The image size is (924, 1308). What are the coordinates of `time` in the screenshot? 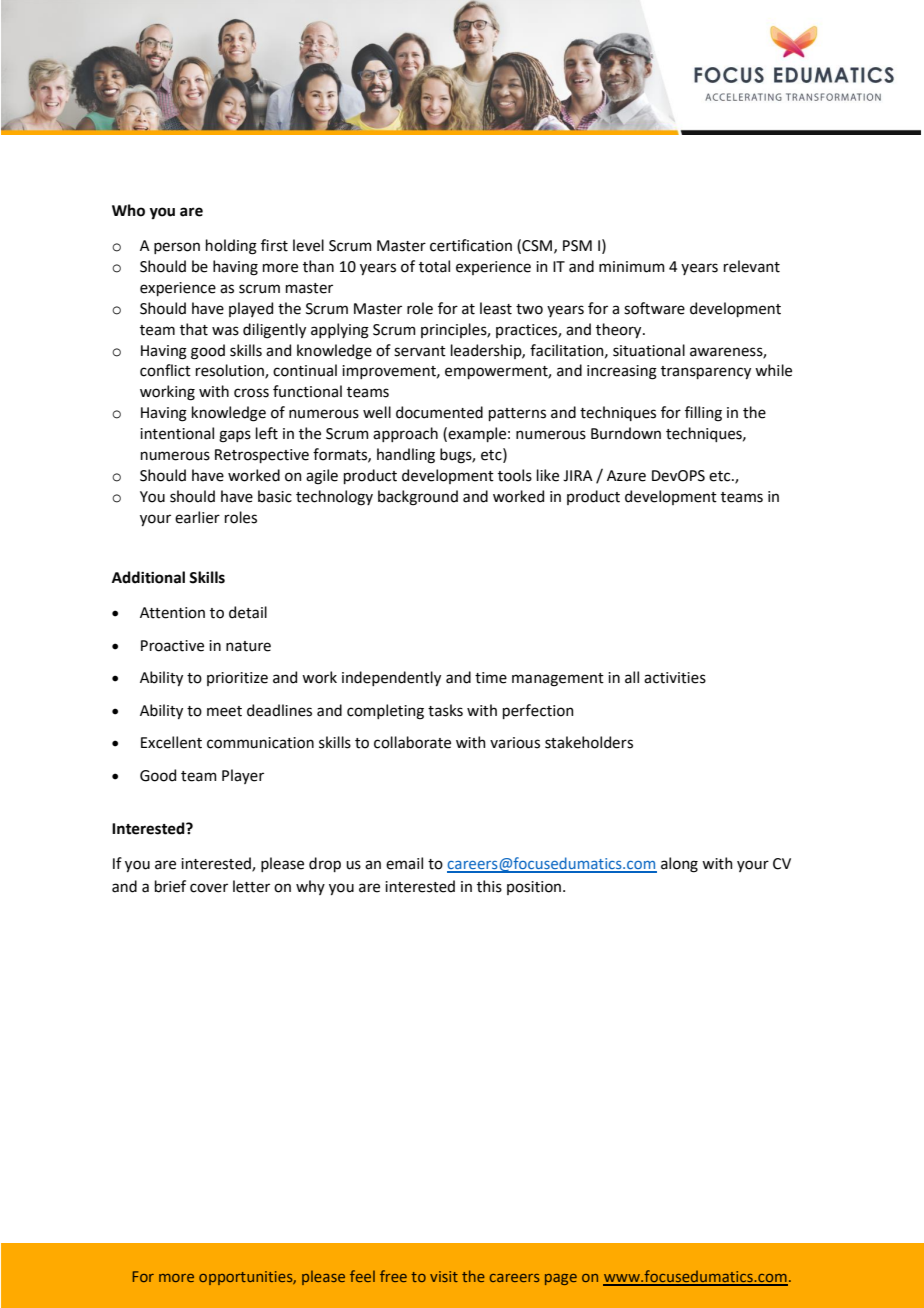 It's located at (491, 678).
